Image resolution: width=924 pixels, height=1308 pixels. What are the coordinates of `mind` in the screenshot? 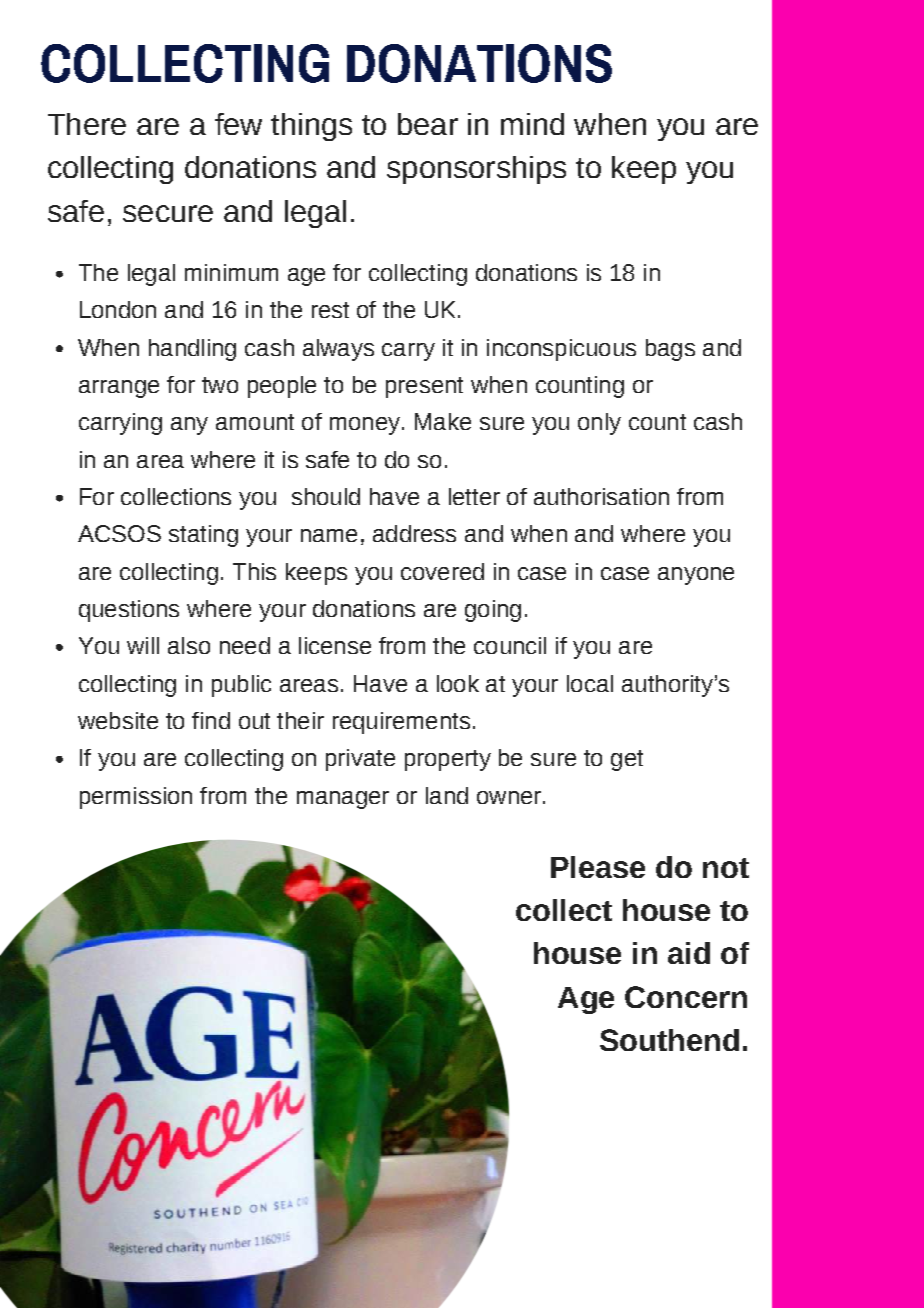 It's located at (532, 124).
